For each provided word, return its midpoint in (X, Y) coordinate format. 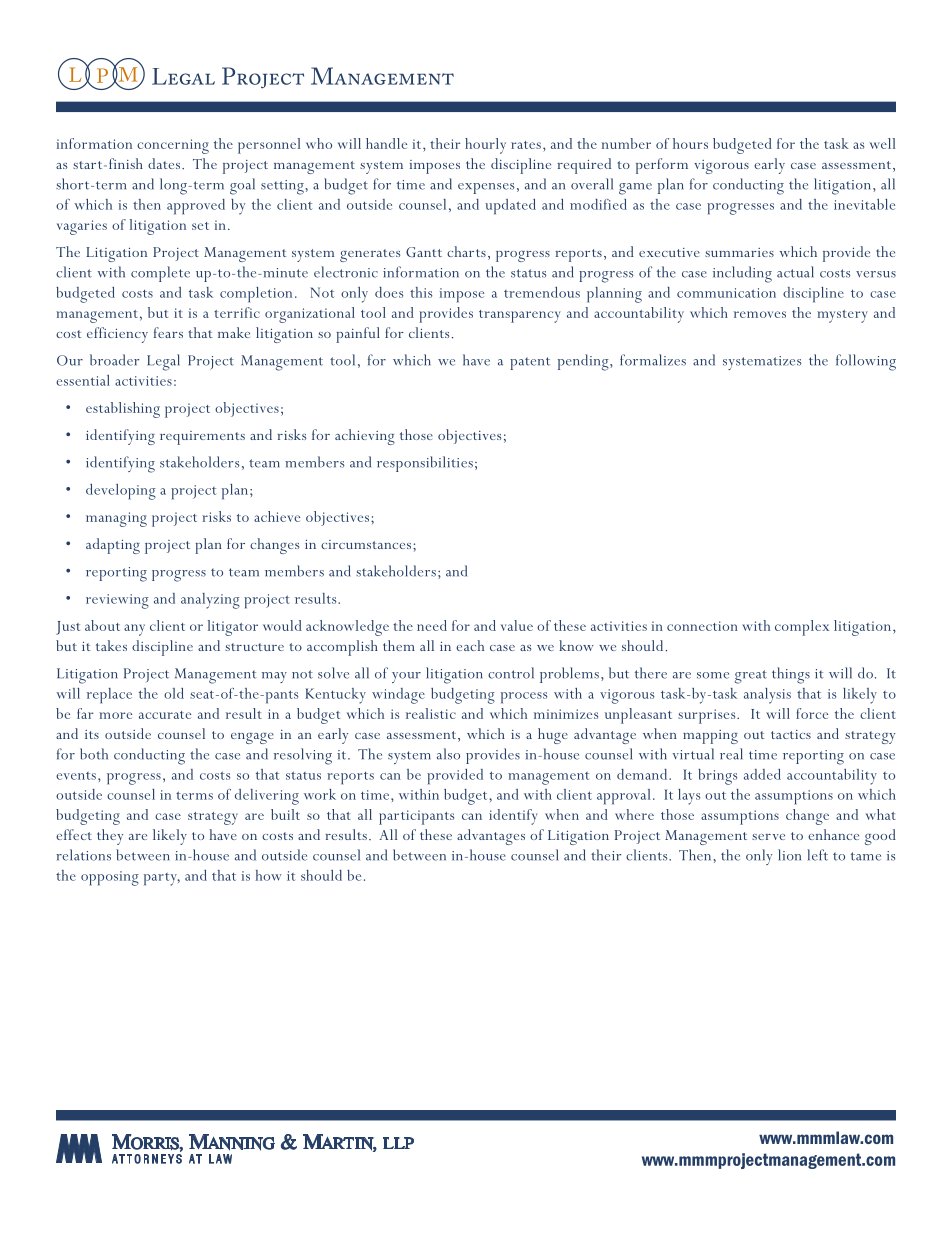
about (102, 625)
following (866, 362)
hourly (485, 146)
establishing (123, 410)
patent (530, 363)
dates (165, 163)
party (162, 879)
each (470, 645)
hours (690, 143)
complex (802, 628)
